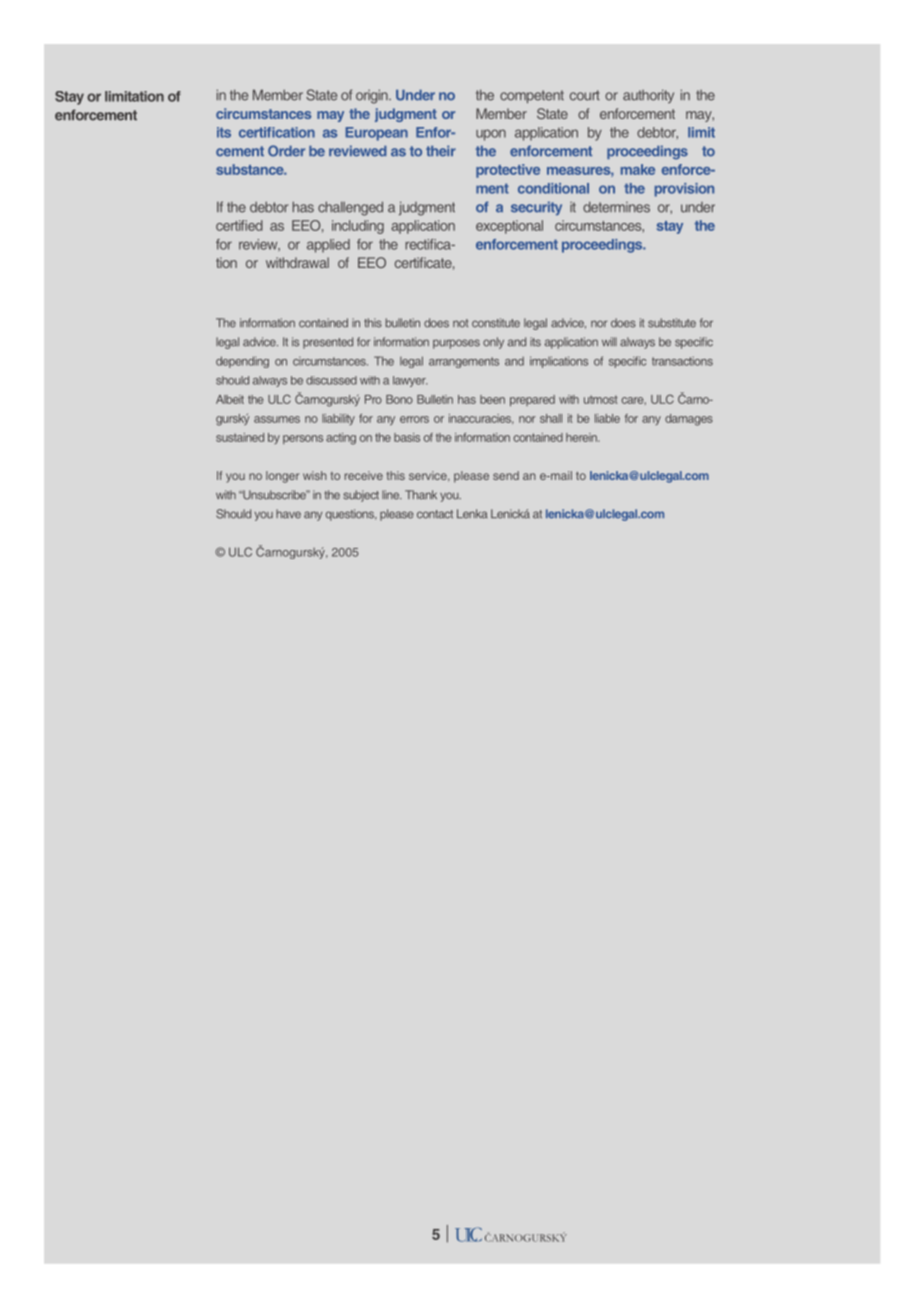 This page has height=1308, width=924. What do you see at coordinates (648, 96) in the page?
I see `authority` at bounding box center [648, 96].
